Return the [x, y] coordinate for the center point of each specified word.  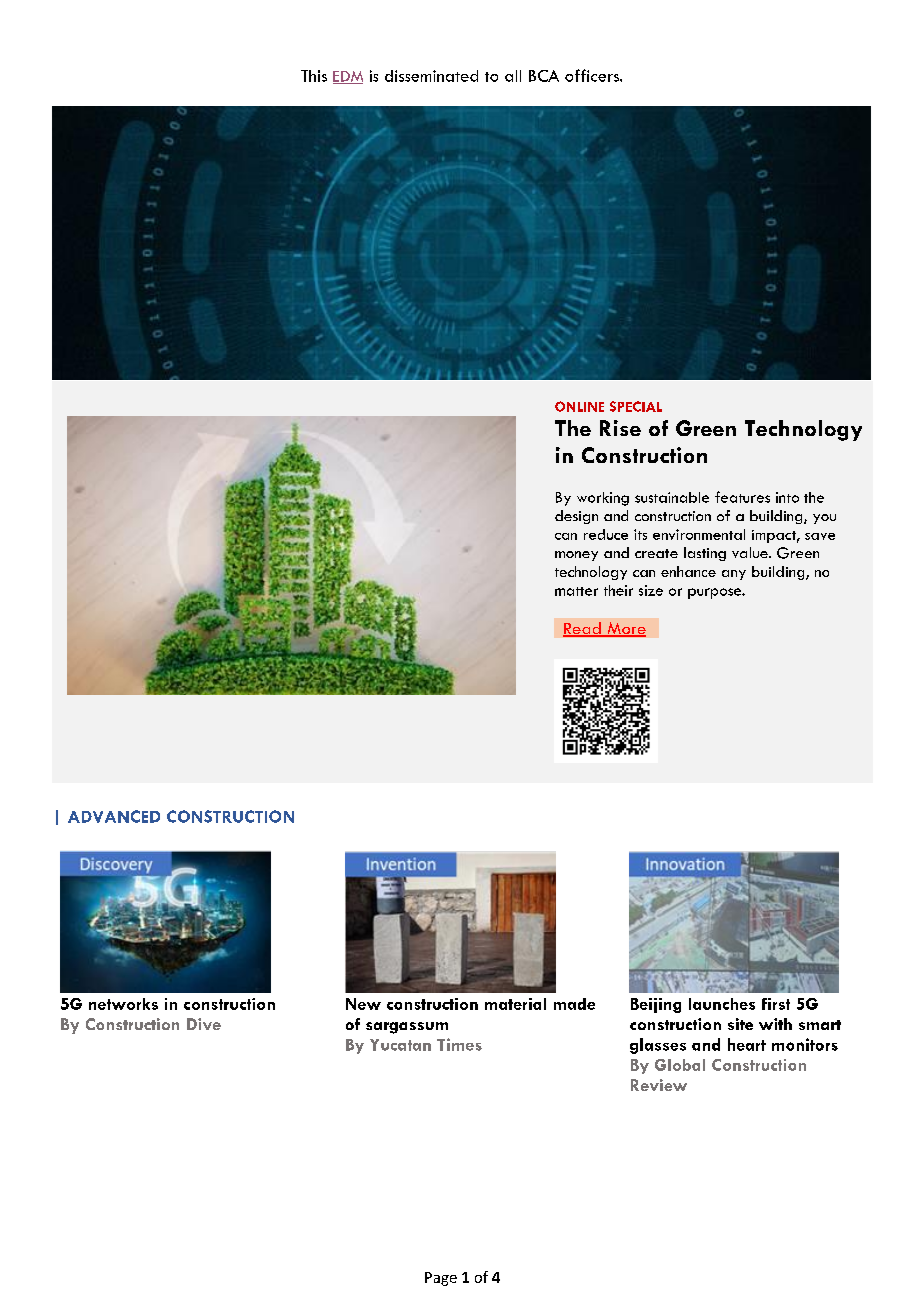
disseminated [431, 76]
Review [659, 1085]
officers [593, 75]
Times [459, 1044]
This [314, 76]
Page [441, 1279]
